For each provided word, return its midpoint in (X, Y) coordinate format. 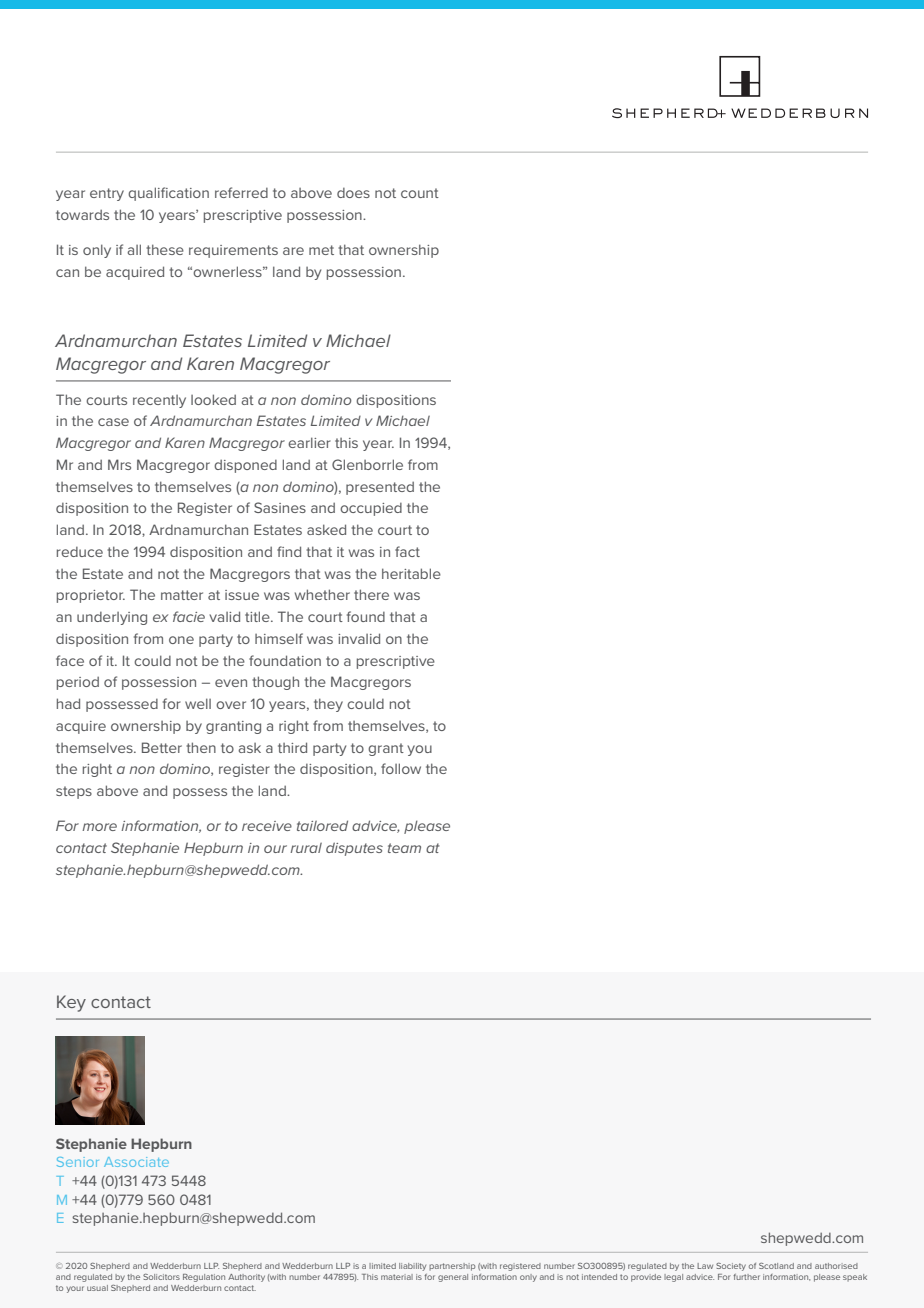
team (404, 848)
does (353, 193)
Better (162, 747)
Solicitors (161, 1277)
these (165, 249)
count (420, 193)
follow (401, 768)
